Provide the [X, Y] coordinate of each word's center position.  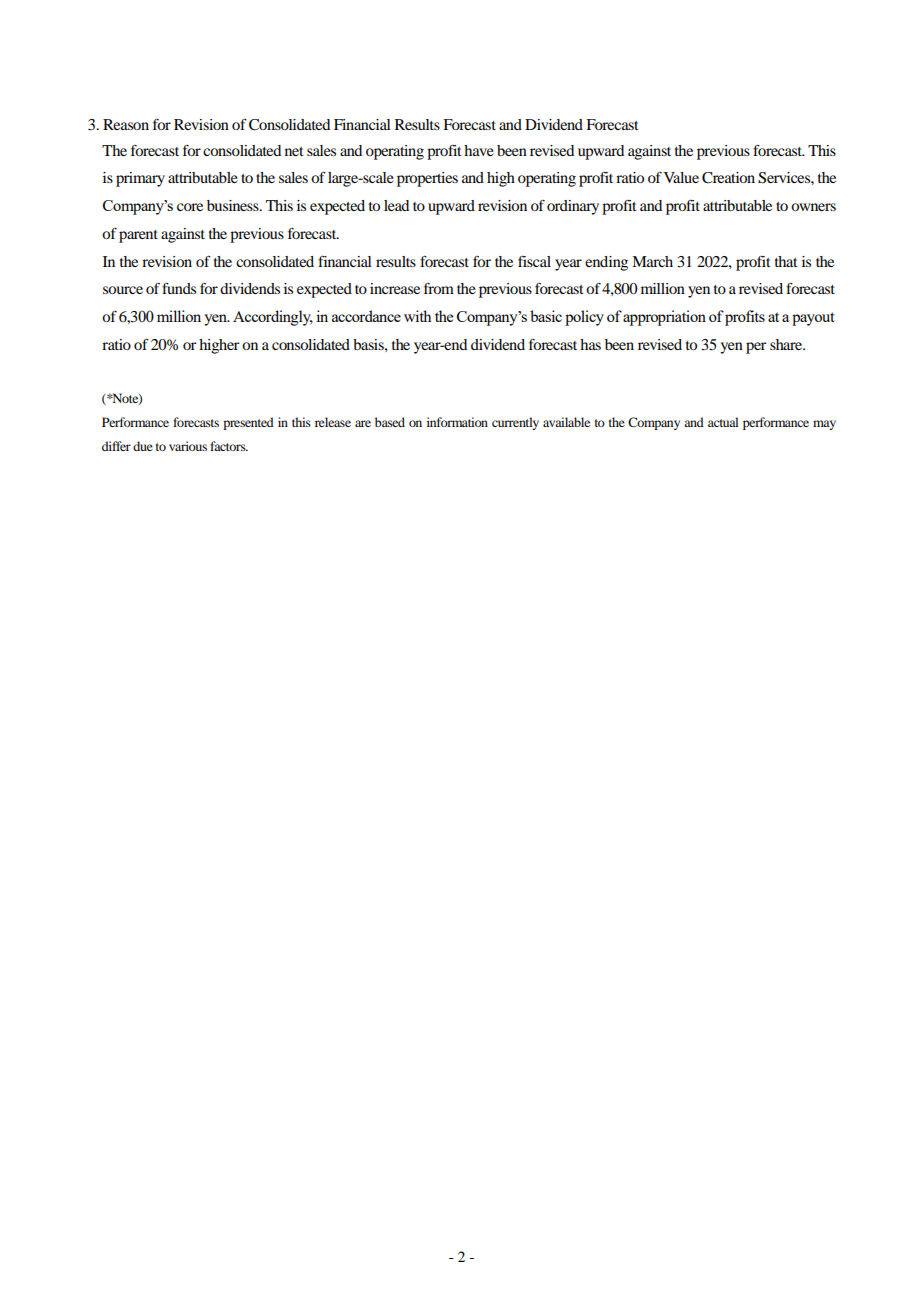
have [479, 150]
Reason [126, 124]
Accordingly [273, 318]
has [590, 344]
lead [396, 205]
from [439, 288]
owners [813, 207]
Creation [728, 178]
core [190, 207]
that [786, 261]
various [188, 446]
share [787, 344]
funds [179, 288]
